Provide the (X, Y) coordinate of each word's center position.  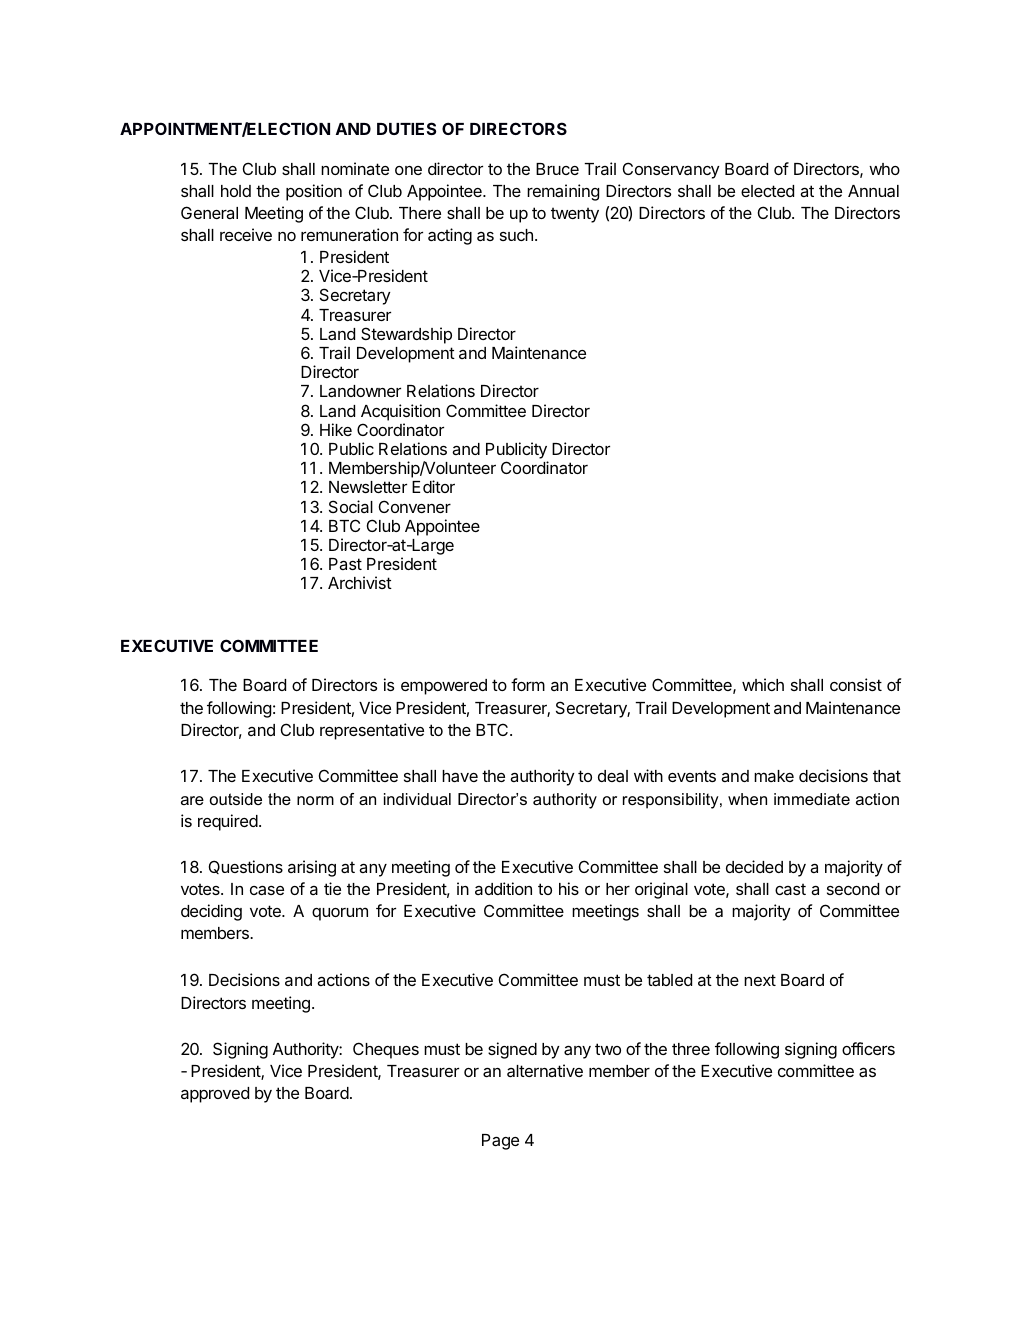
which (763, 684)
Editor (433, 486)
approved (215, 1095)
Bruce (557, 169)
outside (236, 799)
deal (613, 776)
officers (868, 1048)
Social (351, 506)
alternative (545, 1070)
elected (767, 191)
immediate (812, 799)
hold (236, 191)
